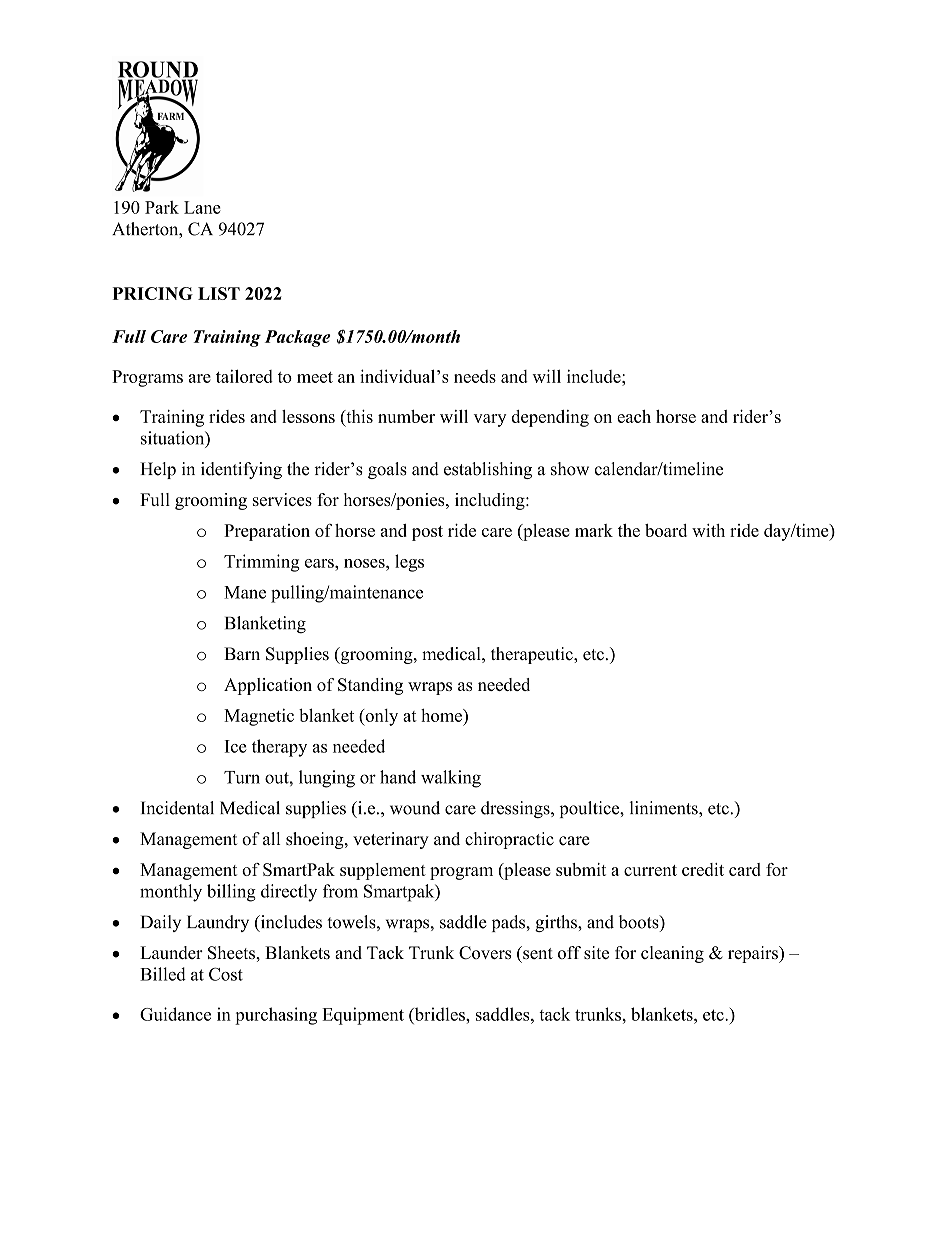 The width and height of the page is (952, 1233). What do you see at coordinates (202, 207) in the page?
I see `Lane` at bounding box center [202, 207].
